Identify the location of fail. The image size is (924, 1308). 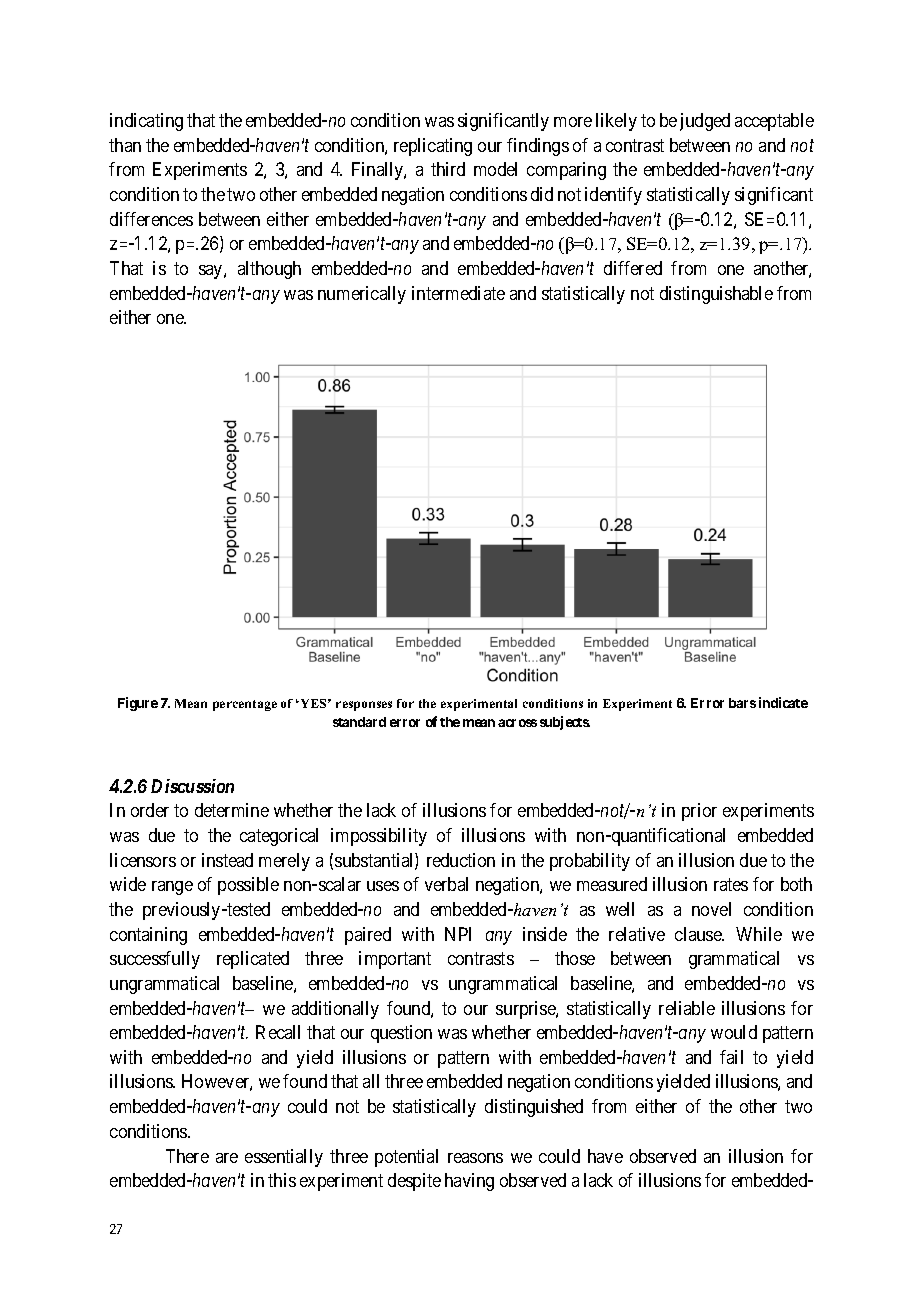
(731, 1057).
